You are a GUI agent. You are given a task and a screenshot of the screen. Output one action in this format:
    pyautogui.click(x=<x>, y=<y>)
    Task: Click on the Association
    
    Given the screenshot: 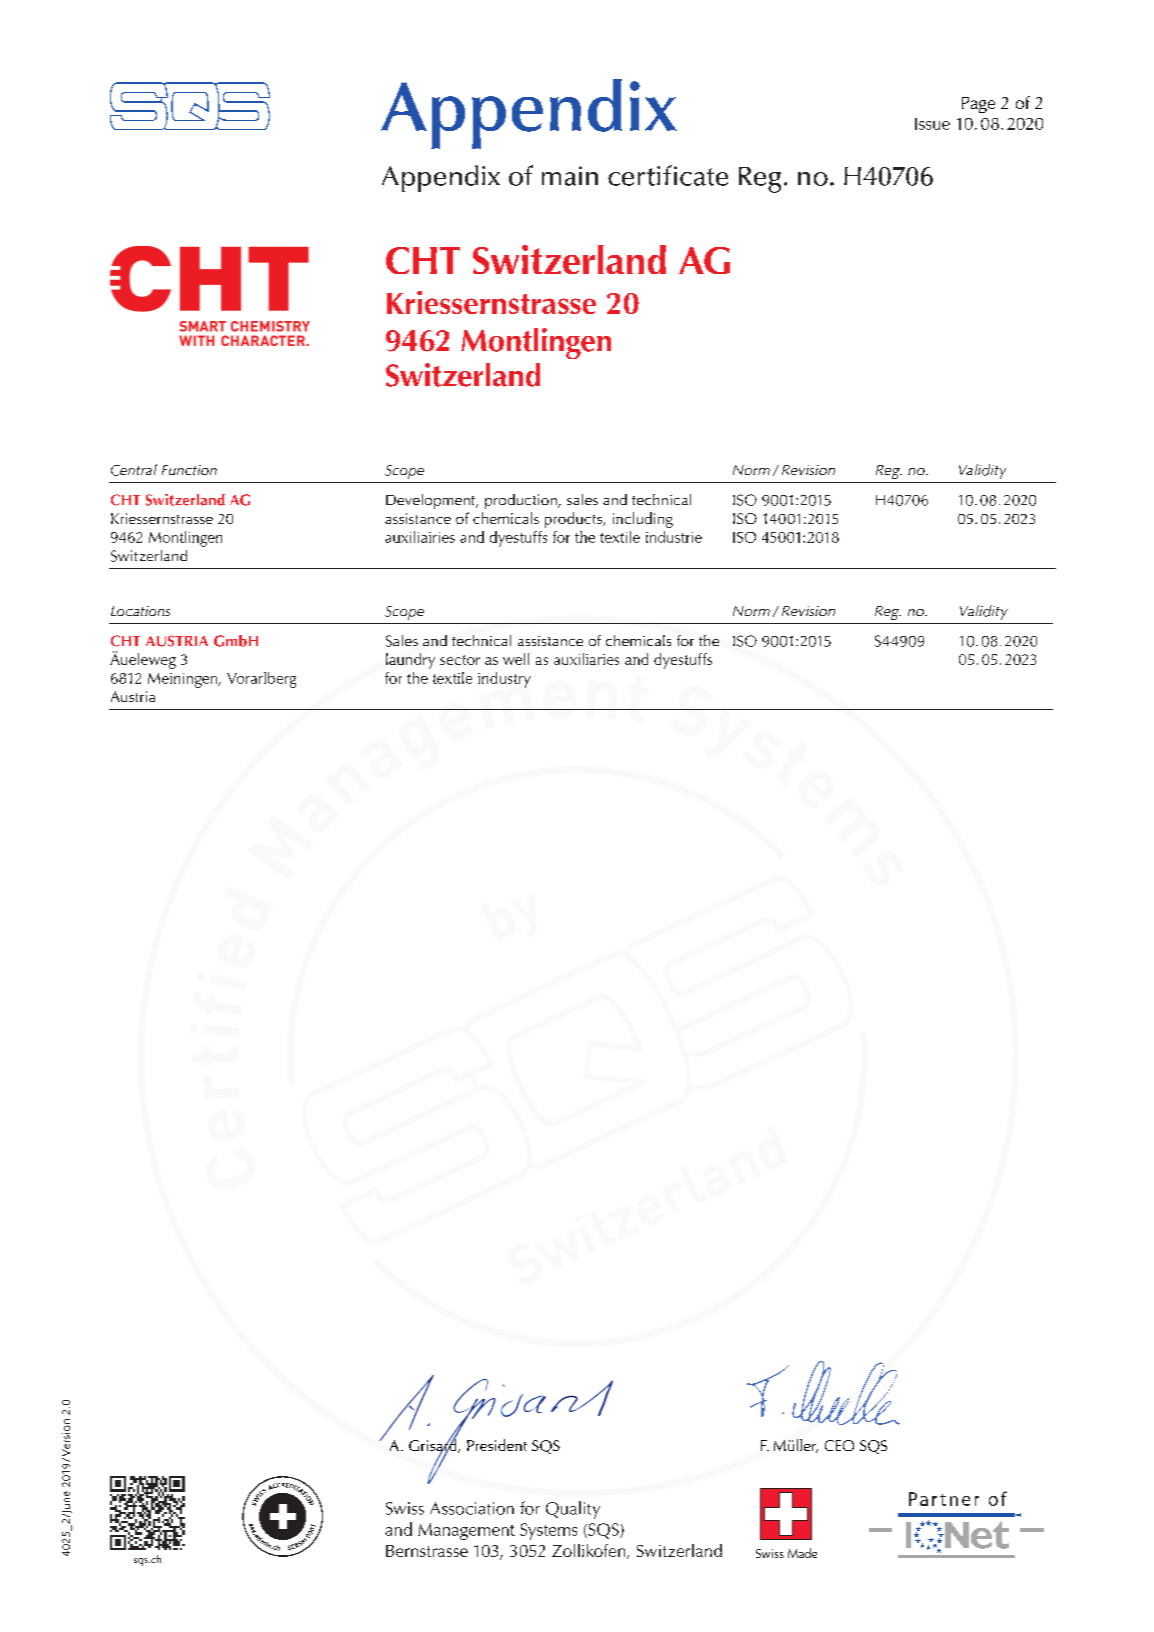 What is the action you would take?
    pyautogui.click(x=472, y=1508)
